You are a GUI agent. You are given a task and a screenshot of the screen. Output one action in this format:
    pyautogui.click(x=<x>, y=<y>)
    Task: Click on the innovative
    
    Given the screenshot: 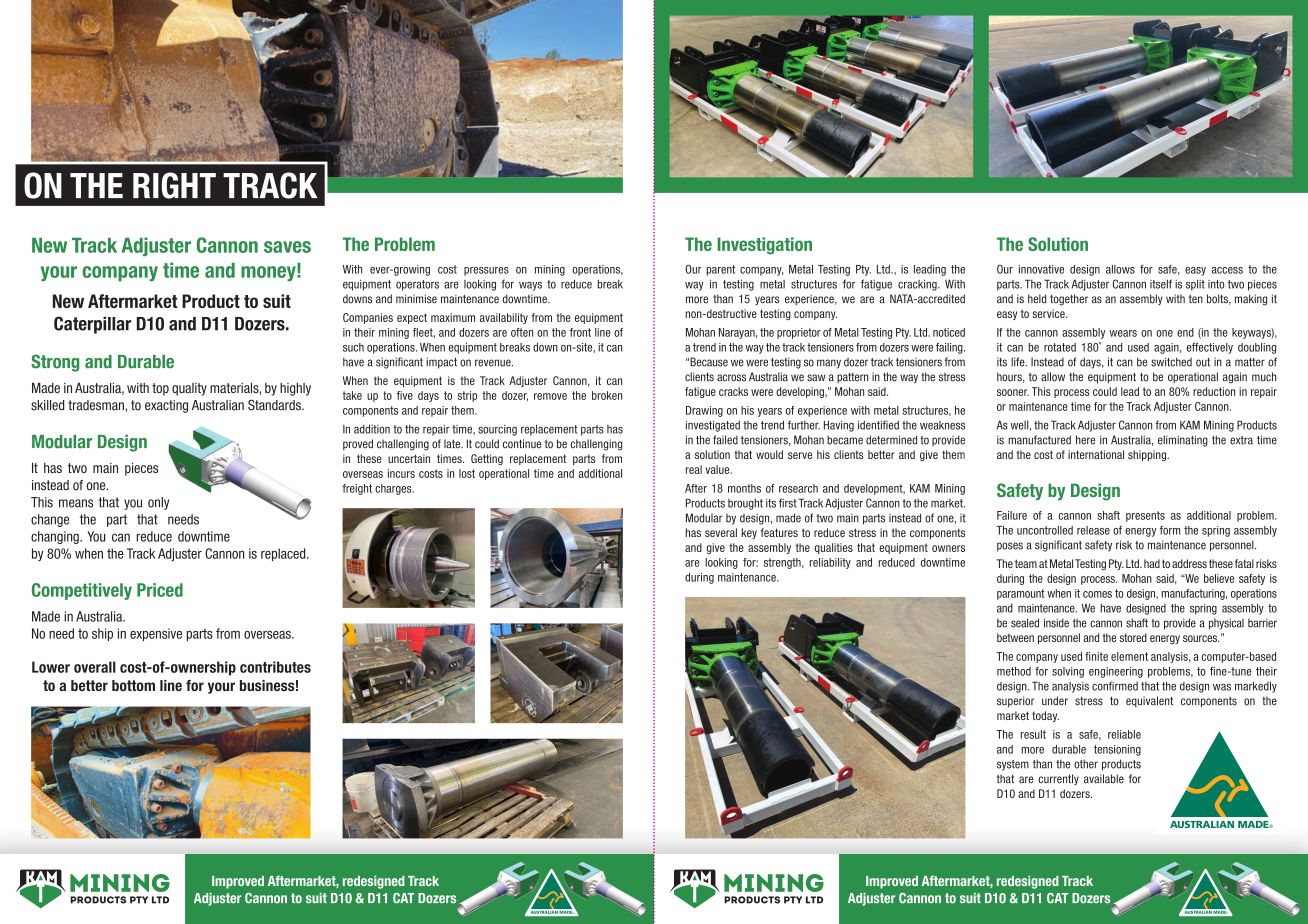 What is the action you would take?
    pyautogui.click(x=1041, y=269)
